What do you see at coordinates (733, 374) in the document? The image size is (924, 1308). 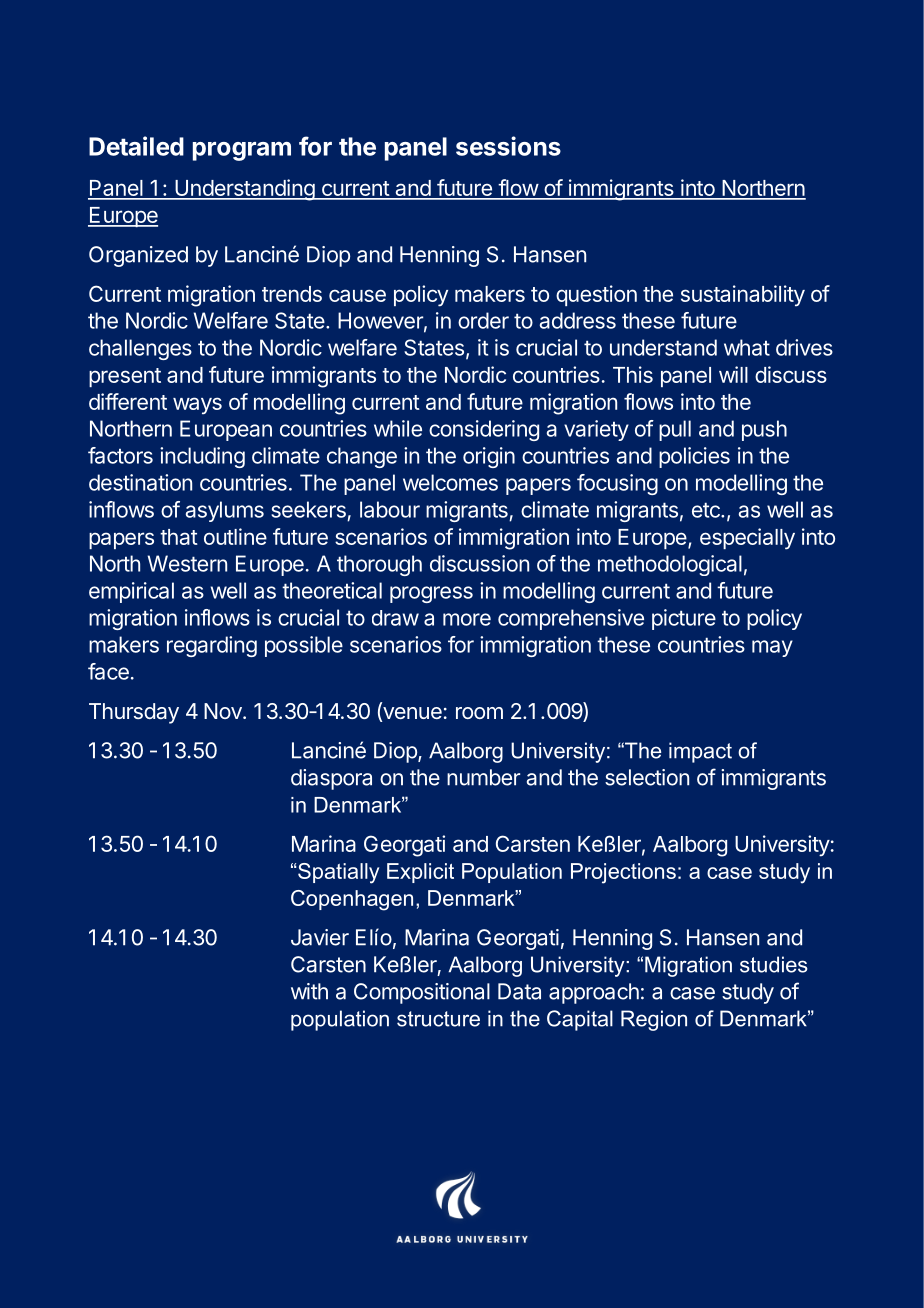 I see `will` at bounding box center [733, 374].
